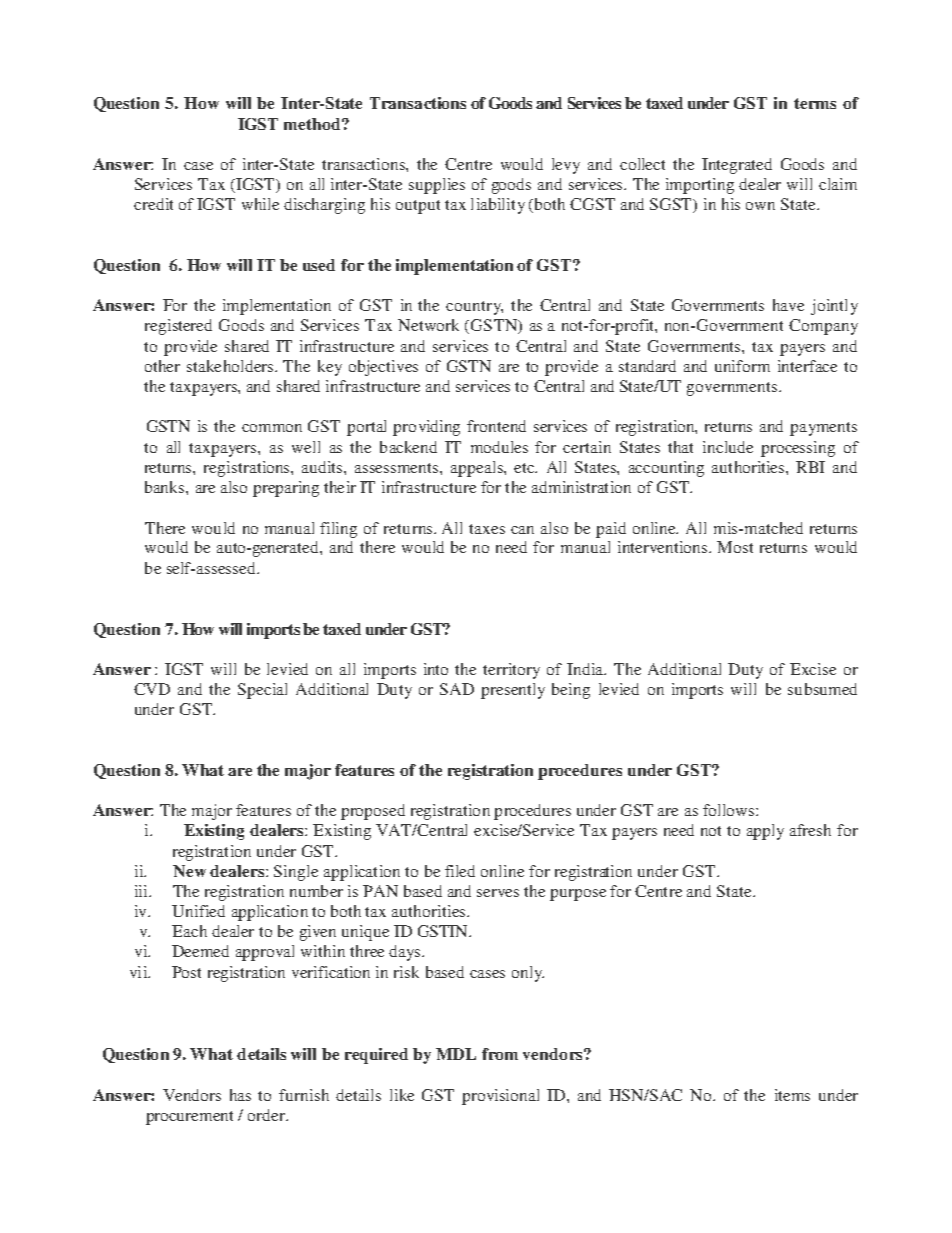 The width and height of the screenshot is (952, 1233). I want to click on Special, so click(262, 691).
